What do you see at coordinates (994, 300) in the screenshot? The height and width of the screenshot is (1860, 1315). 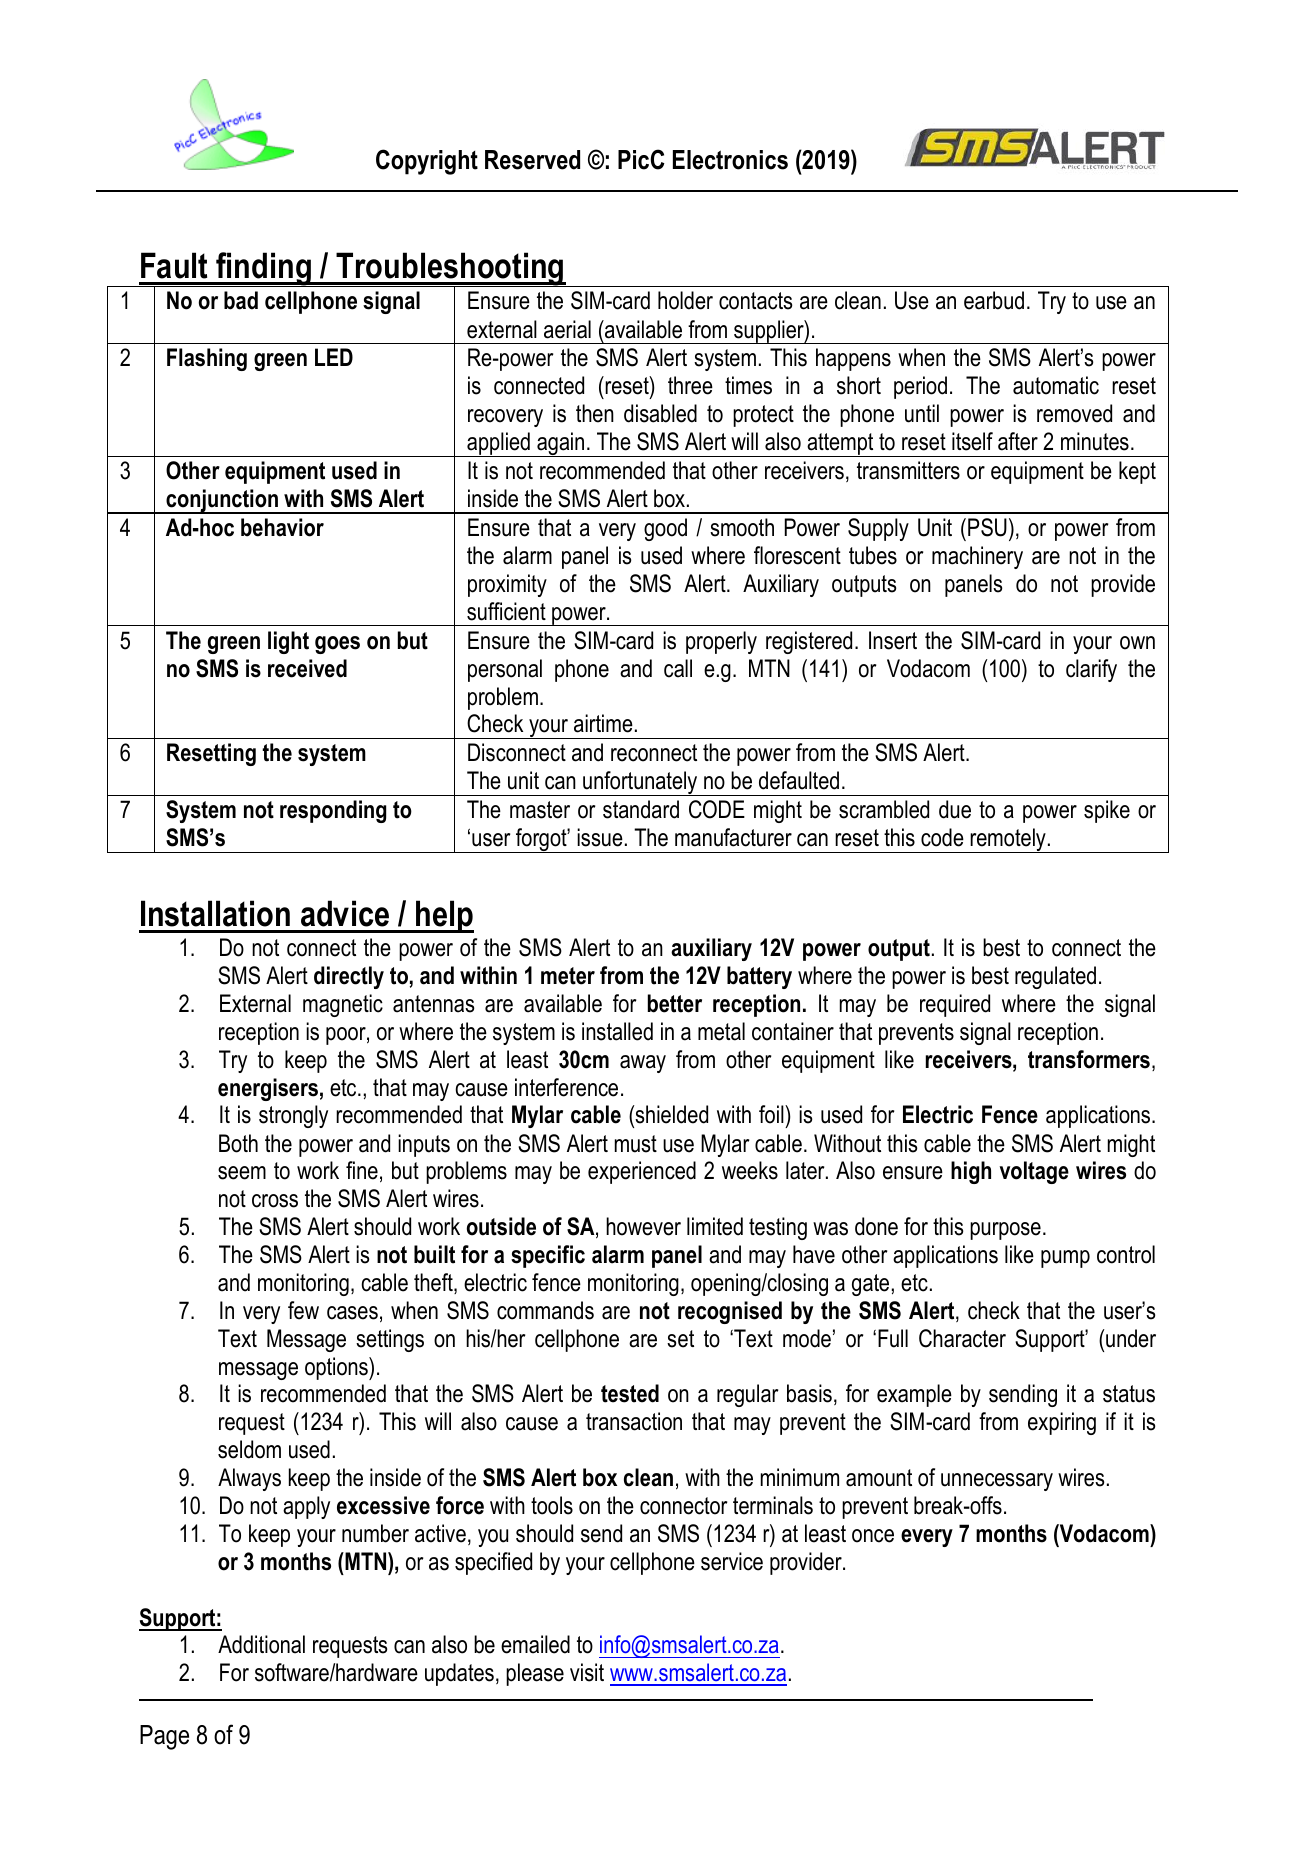 I see `earbud` at bounding box center [994, 300].
